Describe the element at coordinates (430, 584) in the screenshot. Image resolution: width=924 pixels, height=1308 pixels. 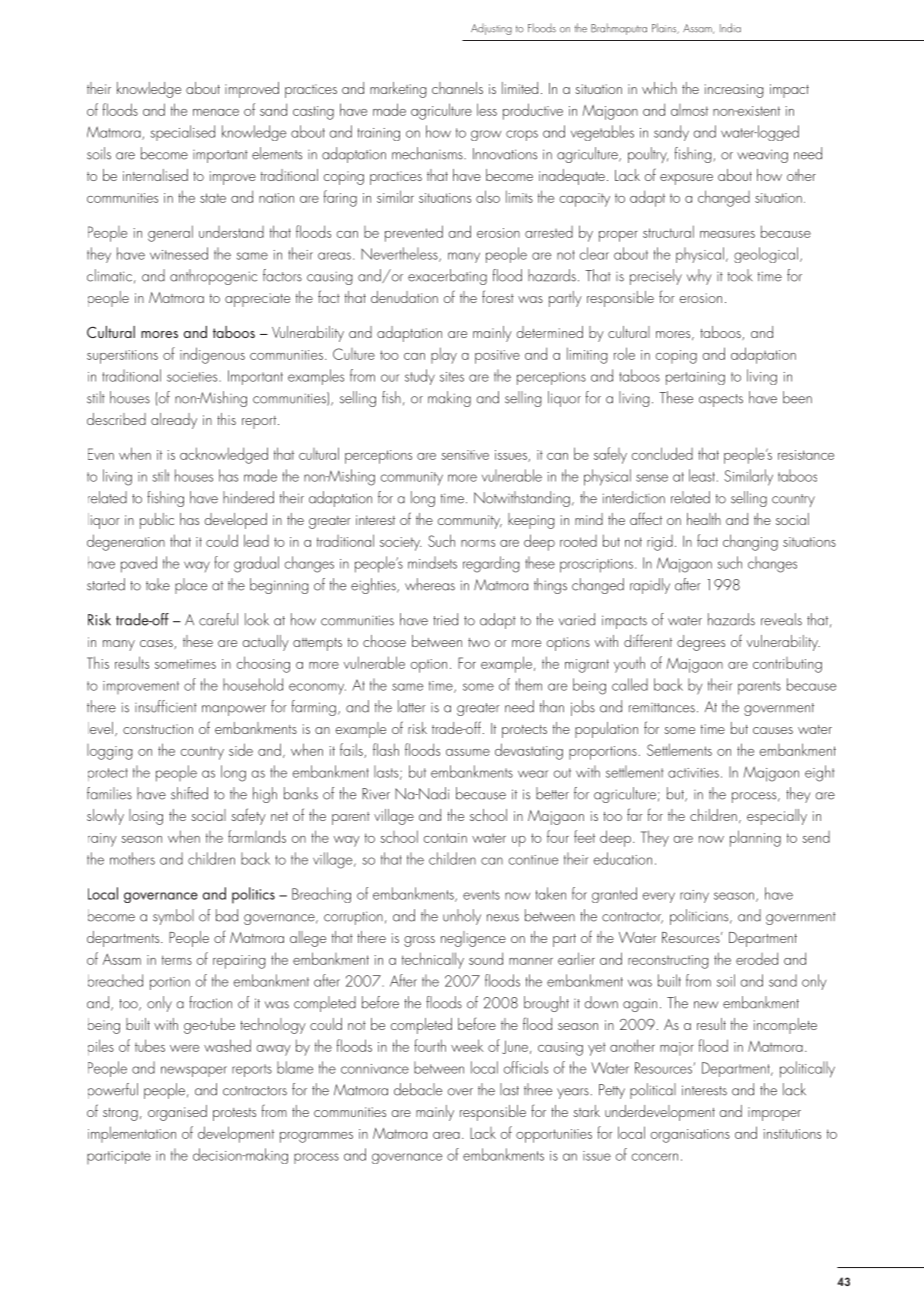
I see `whereas` at that location.
